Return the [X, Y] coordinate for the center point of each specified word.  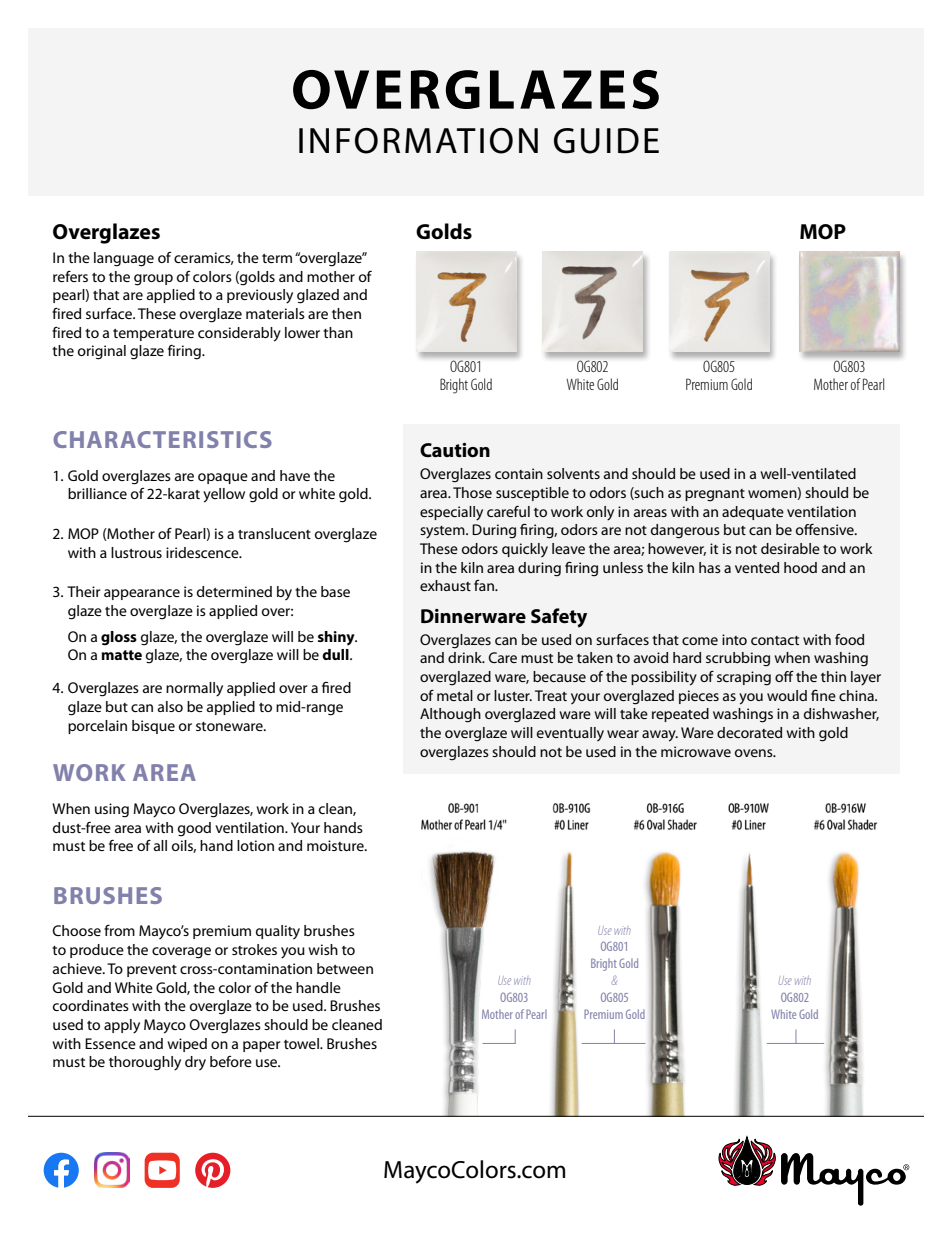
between [345, 968]
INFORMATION [418, 141]
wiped [187, 1045]
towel [302, 1043]
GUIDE [606, 141]
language [124, 259]
